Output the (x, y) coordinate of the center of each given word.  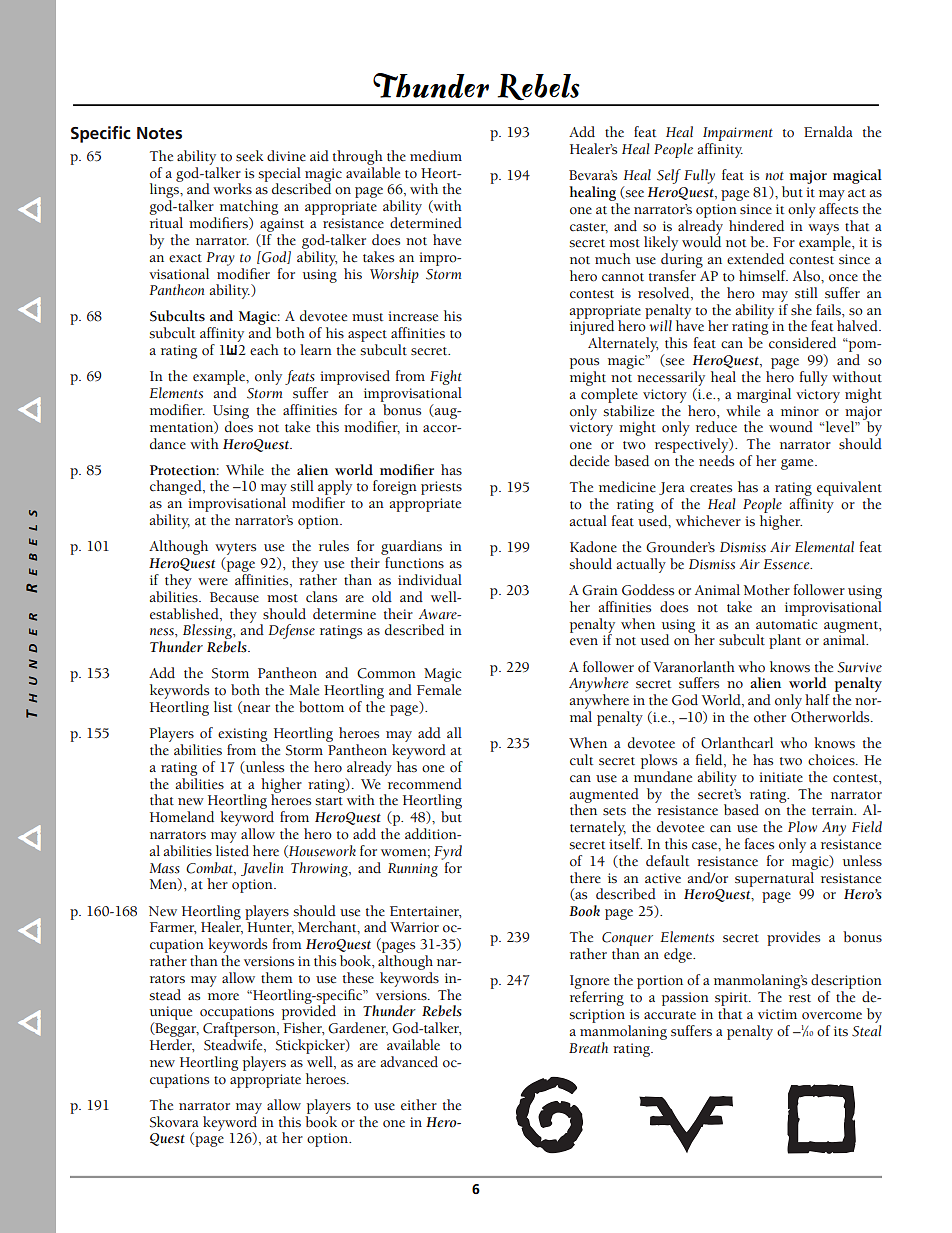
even (584, 642)
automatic (786, 624)
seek (250, 156)
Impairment (738, 135)
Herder (172, 1045)
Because (234, 597)
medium (436, 156)
